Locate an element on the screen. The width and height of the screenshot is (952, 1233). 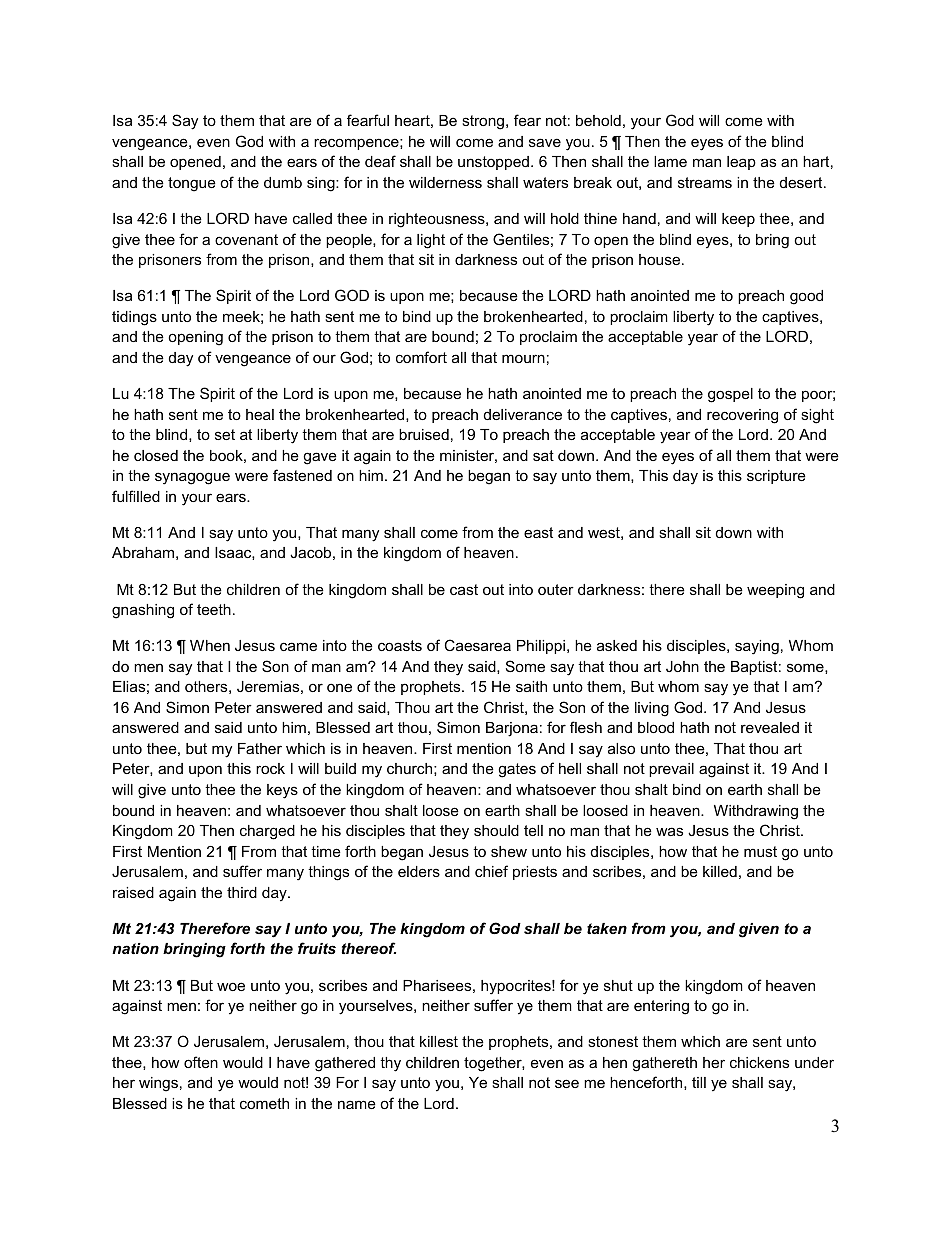
unstopped is located at coordinates (493, 163).
